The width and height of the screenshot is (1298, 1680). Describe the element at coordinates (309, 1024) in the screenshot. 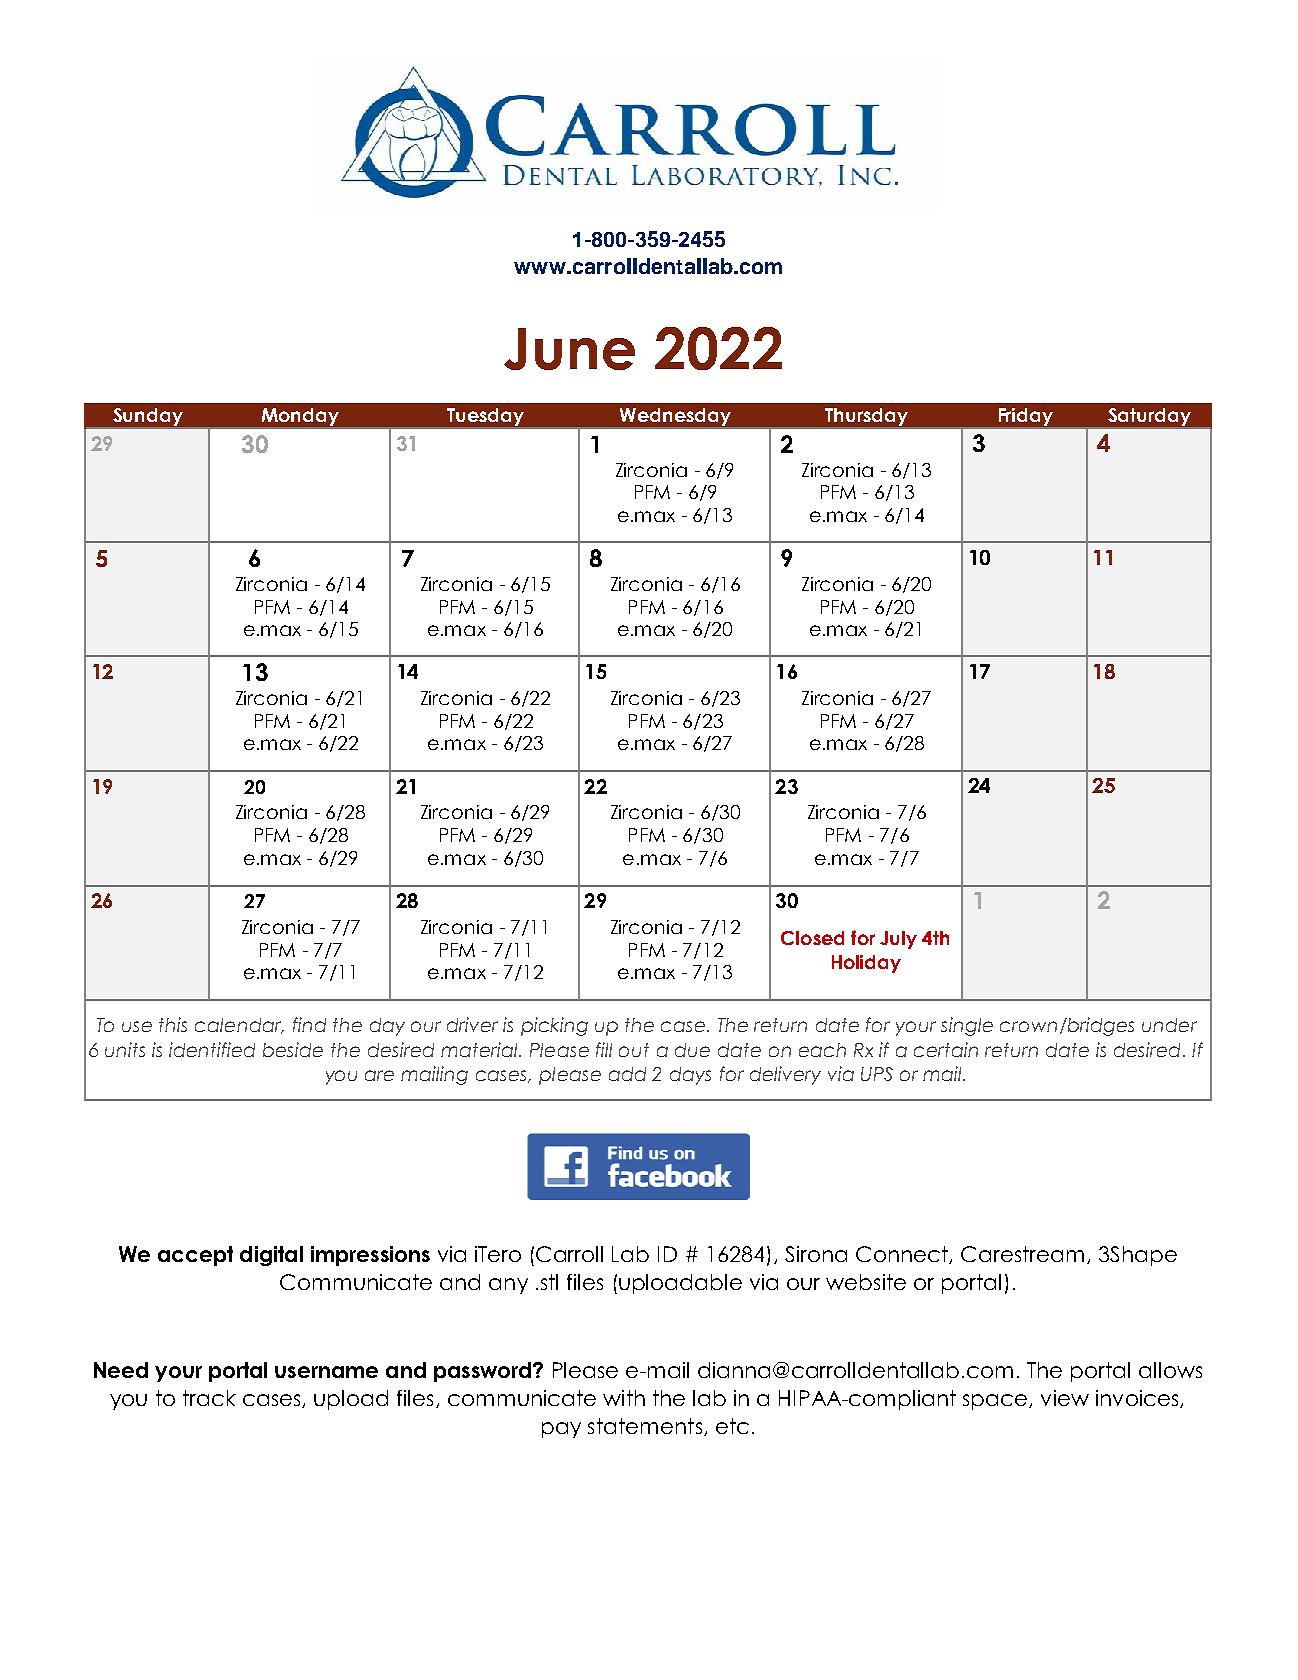

I see `find` at that location.
